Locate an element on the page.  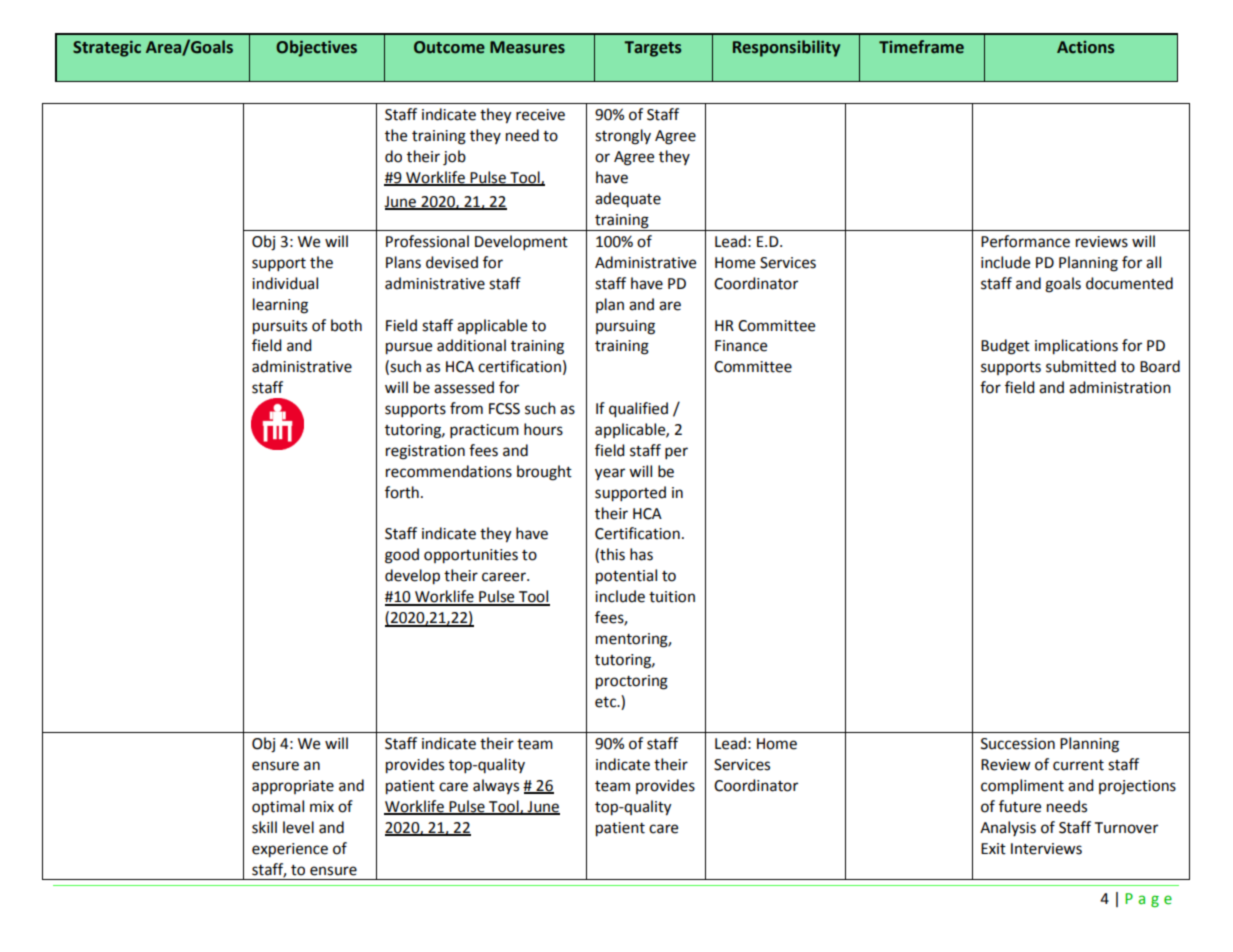
tuition is located at coordinates (672, 597).
